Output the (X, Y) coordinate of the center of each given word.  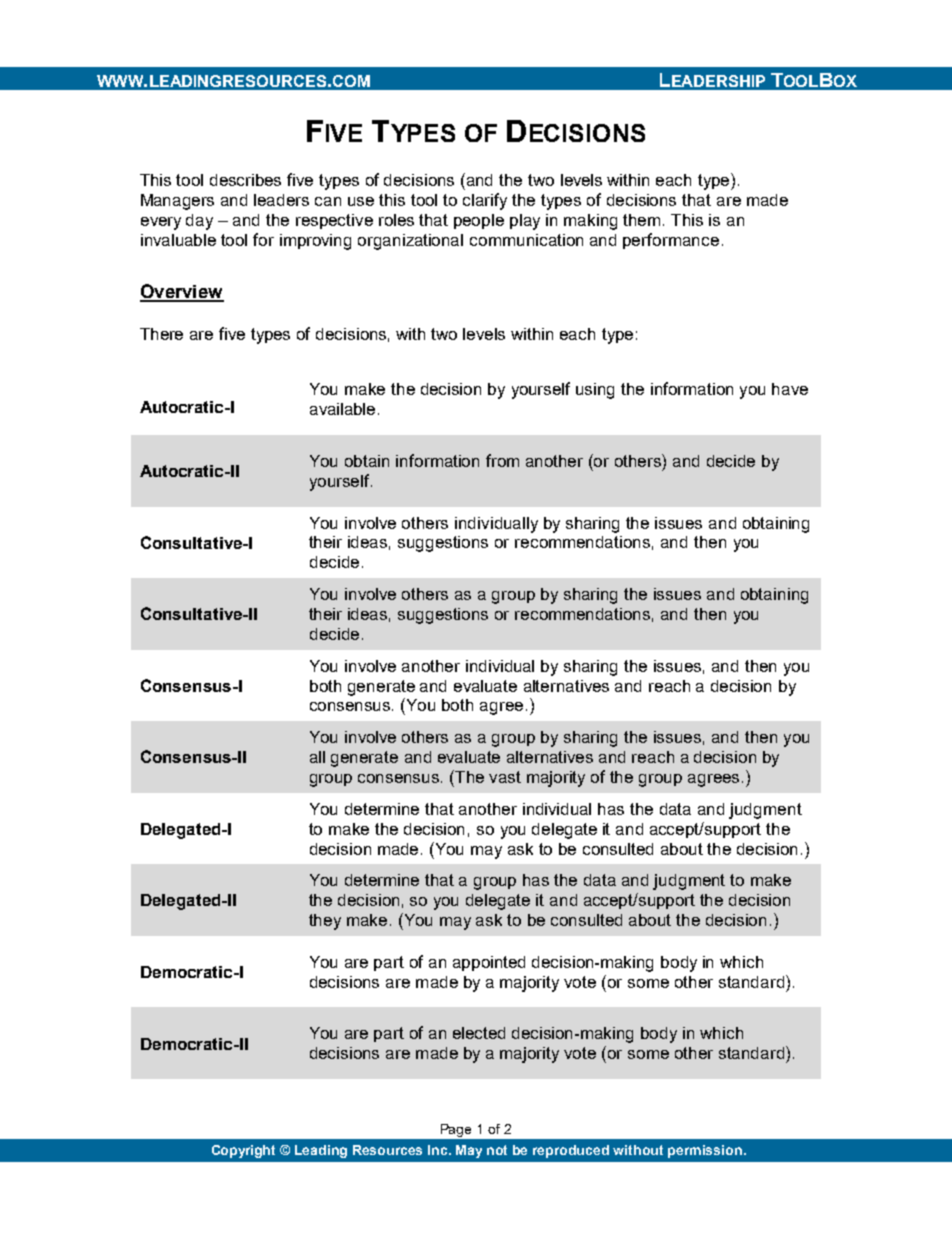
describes (245, 180)
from (502, 460)
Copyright (243, 1151)
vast (505, 777)
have (790, 389)
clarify (485, 201)
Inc (439, 1150)
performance (671, 241)
